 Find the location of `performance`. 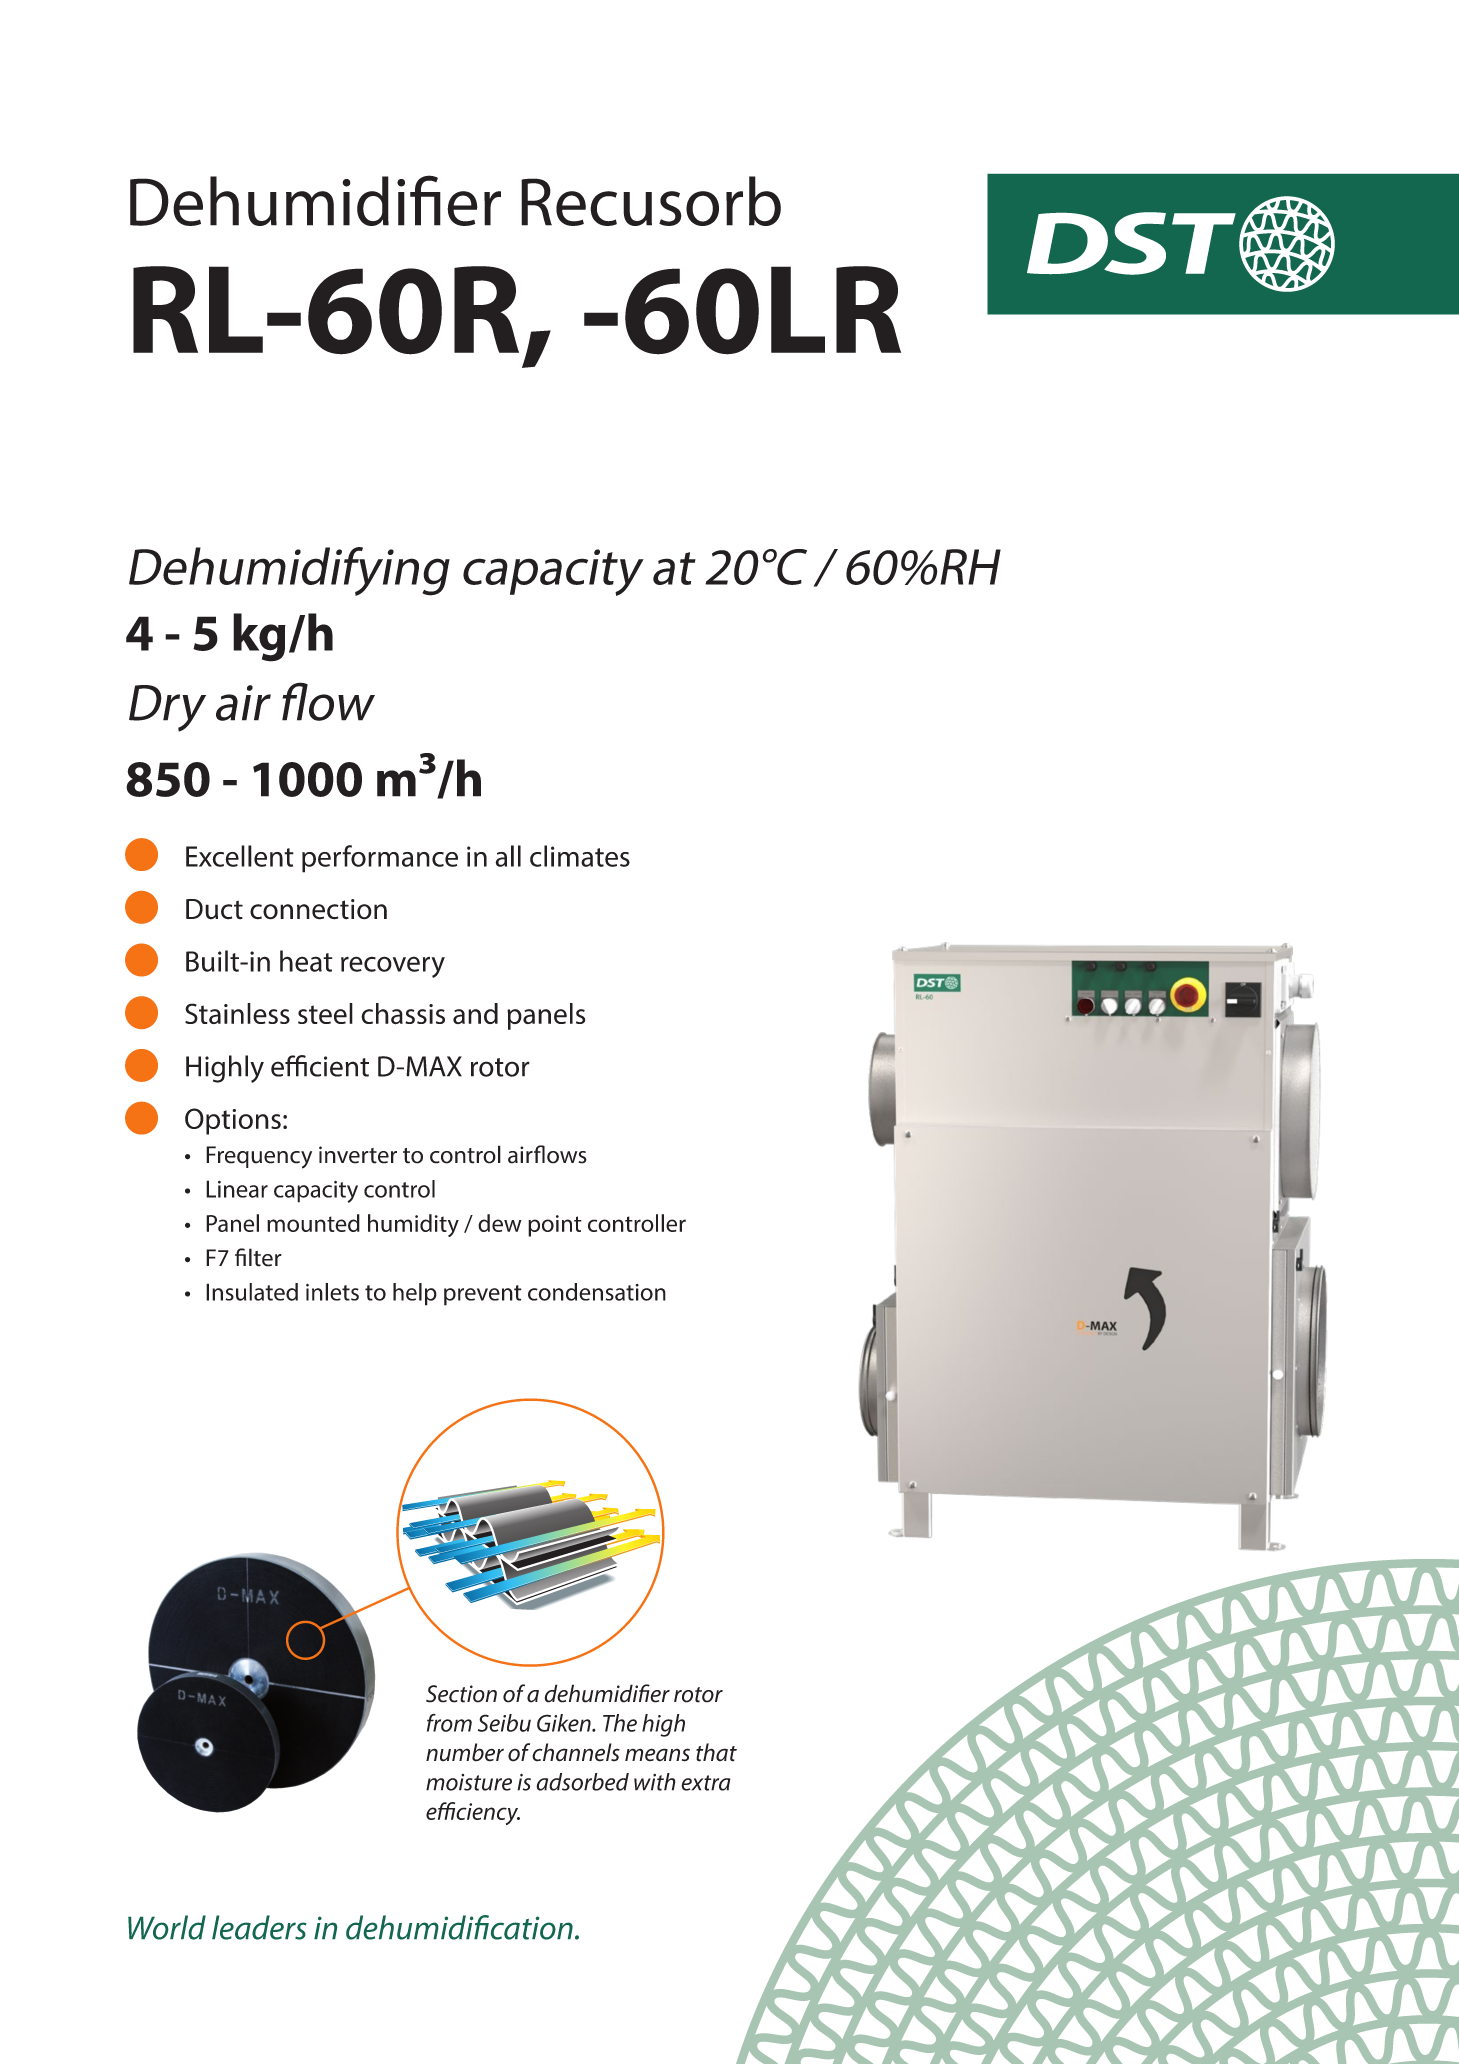

performance is located at coordinates (380, 859).
